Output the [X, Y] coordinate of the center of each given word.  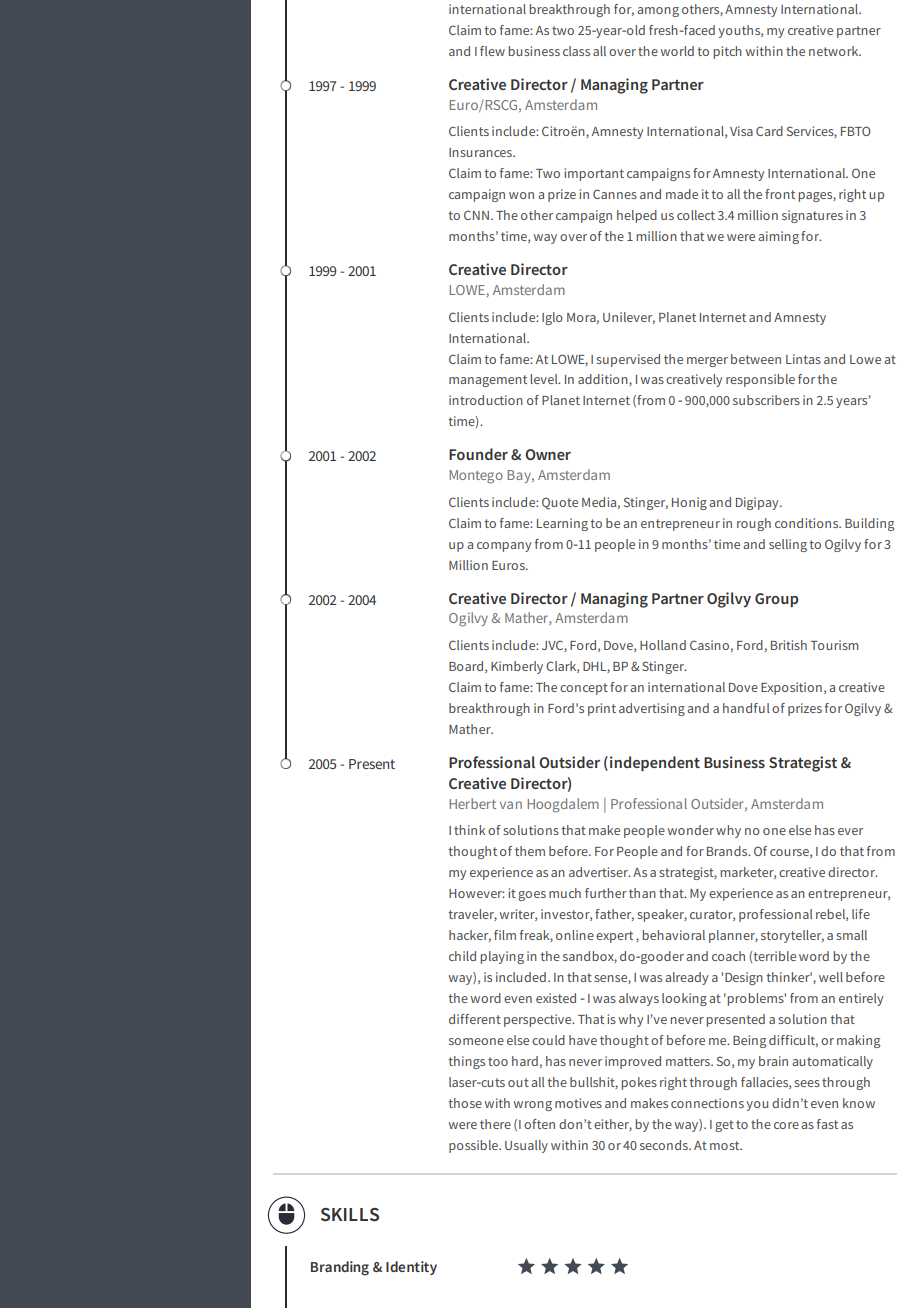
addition [604, 380]
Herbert [472, 803]
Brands [728, 851]
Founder [478, 454]
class [576, 51]
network [835, 51]
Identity [411, 1268]
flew [492, 51]
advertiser [599, 872]
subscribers [766, 400]
